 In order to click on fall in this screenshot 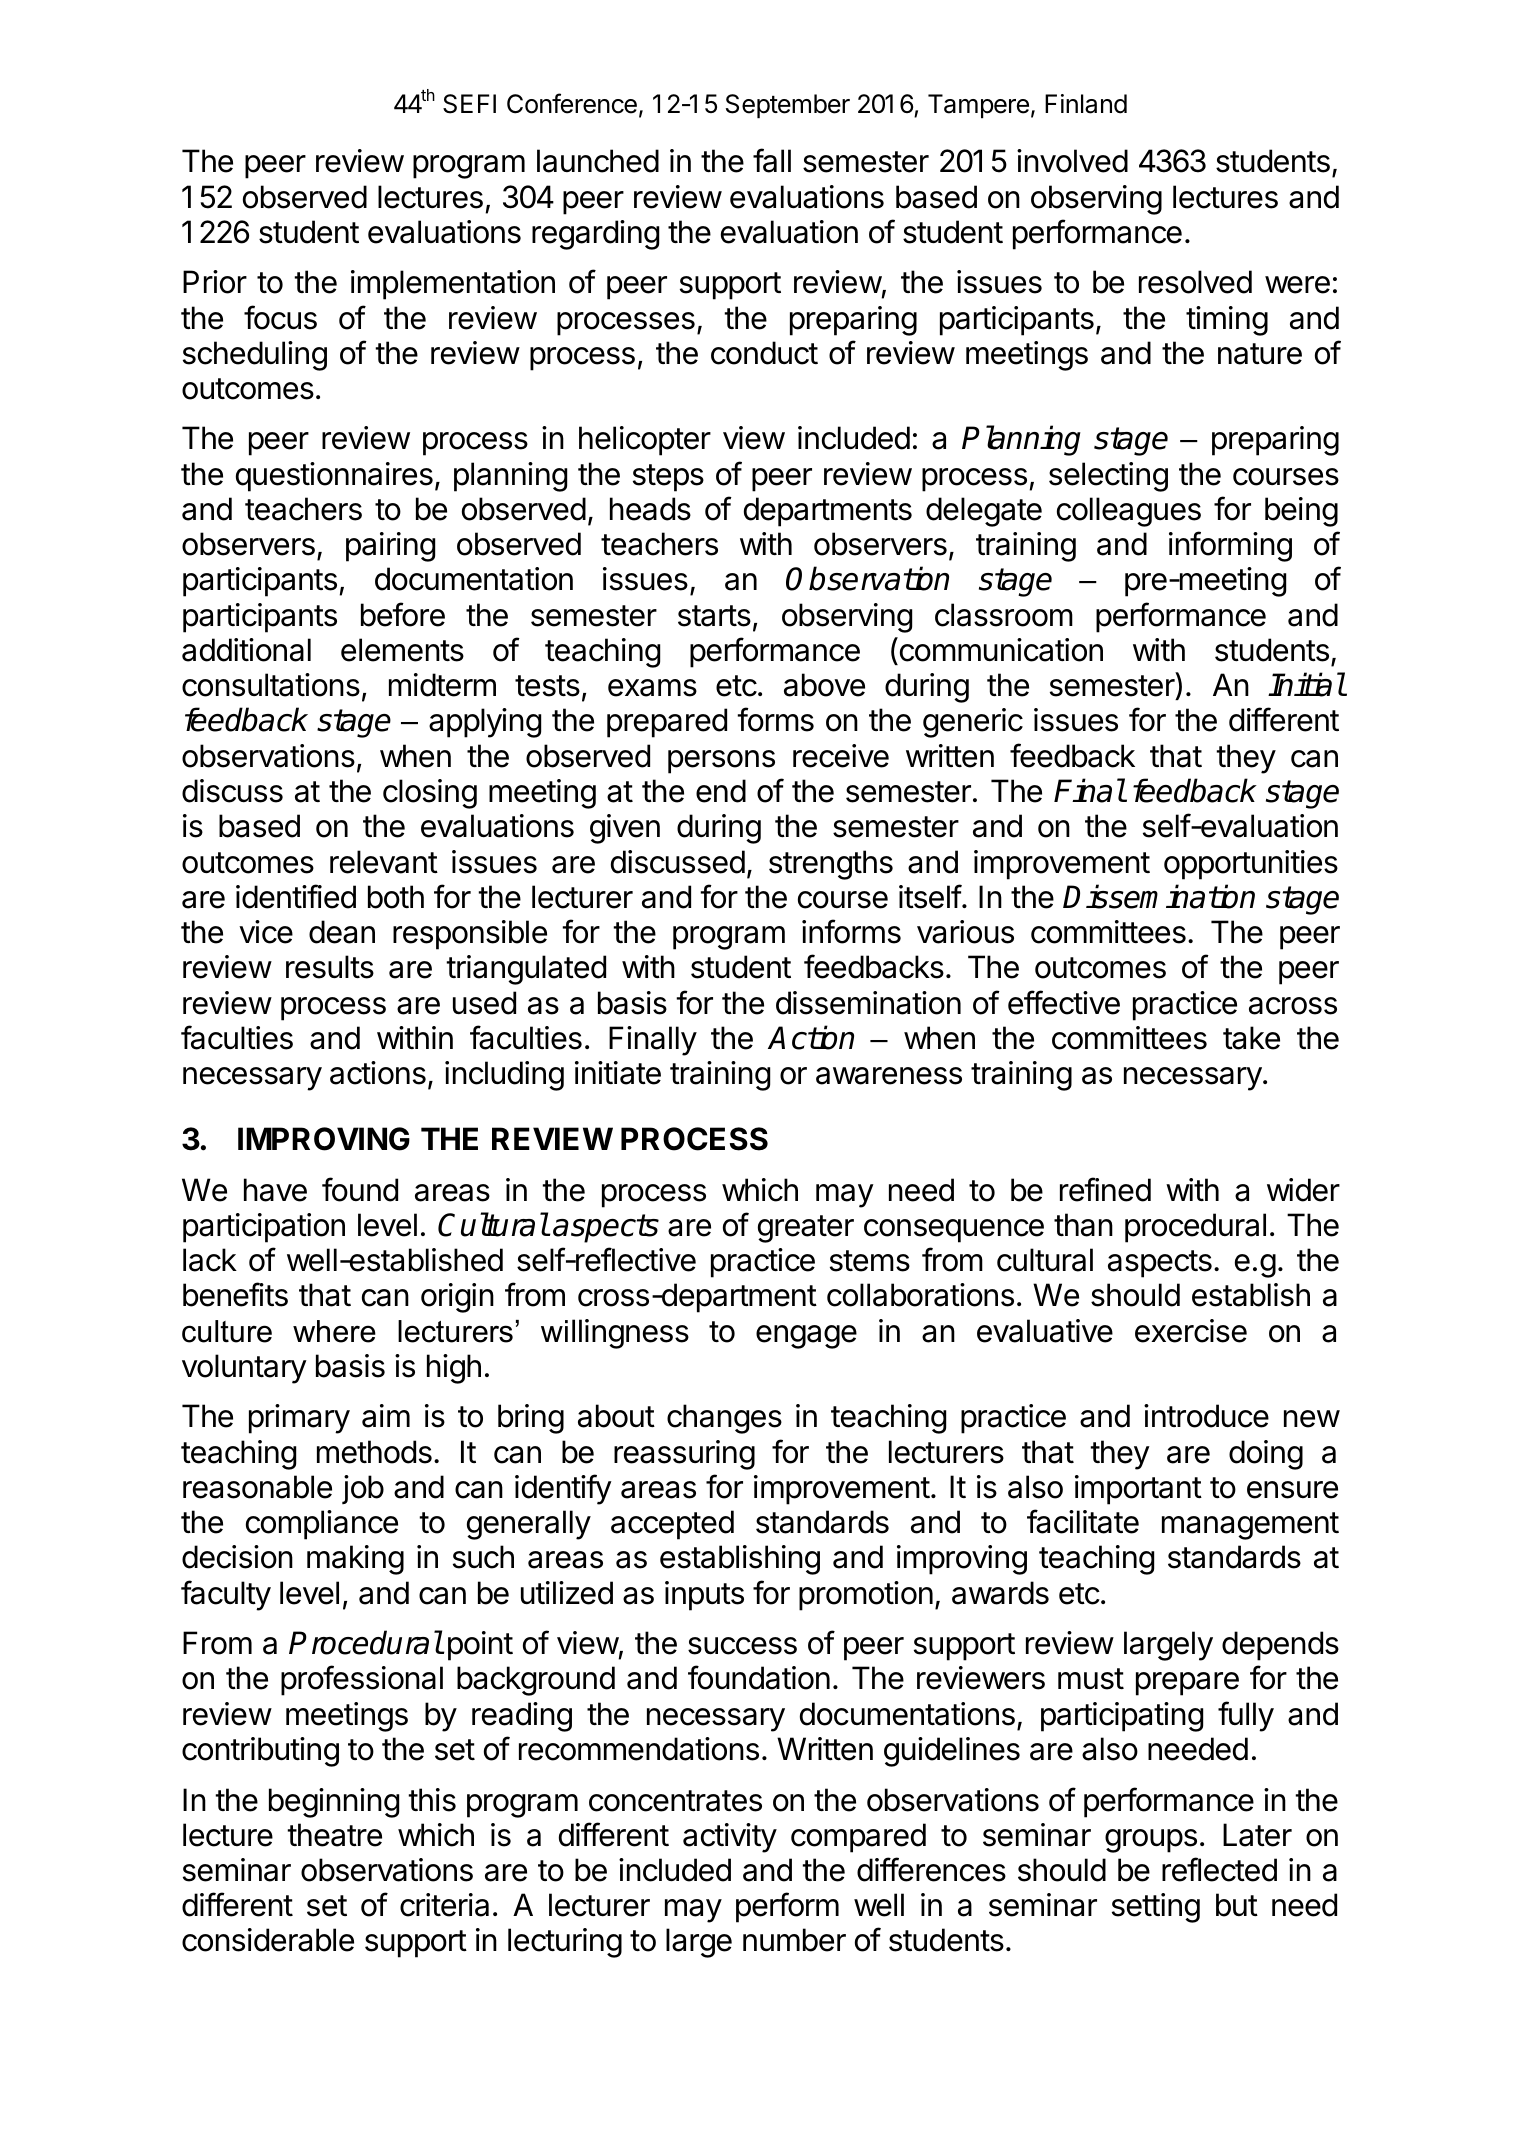, I will do `click(772, 160)`.
